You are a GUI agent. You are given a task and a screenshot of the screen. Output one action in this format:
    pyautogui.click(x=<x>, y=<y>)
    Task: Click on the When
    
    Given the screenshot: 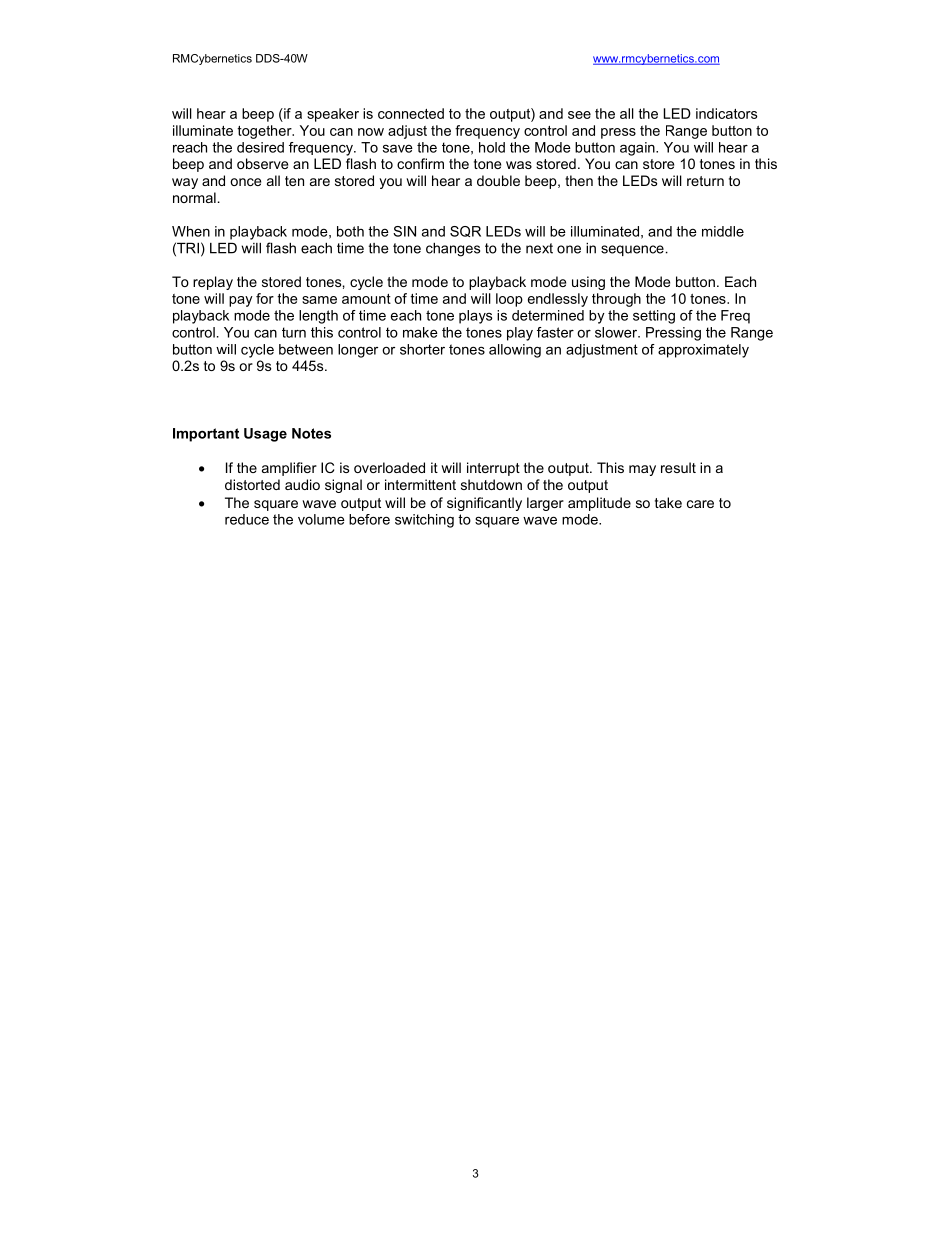 What is the action you would take?
    pyautogui.click(x=191, y=231)
